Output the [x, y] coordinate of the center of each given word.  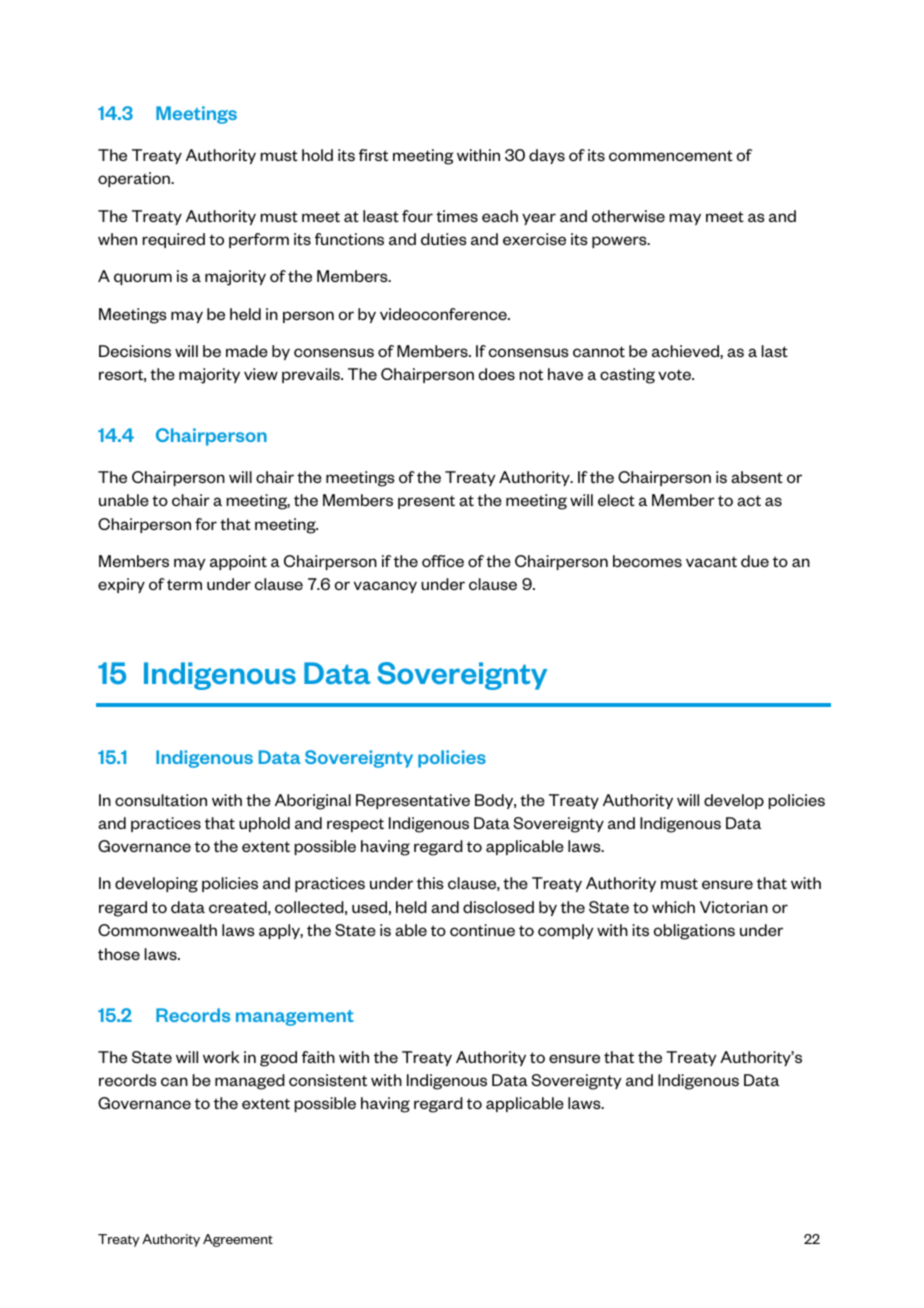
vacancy [385, 587]
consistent [328, 1080]
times [457, 216]
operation [135, 179]
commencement [671, 156]
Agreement [238, 1240]
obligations [694, 932]
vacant [711, 561]
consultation [161, 800]
